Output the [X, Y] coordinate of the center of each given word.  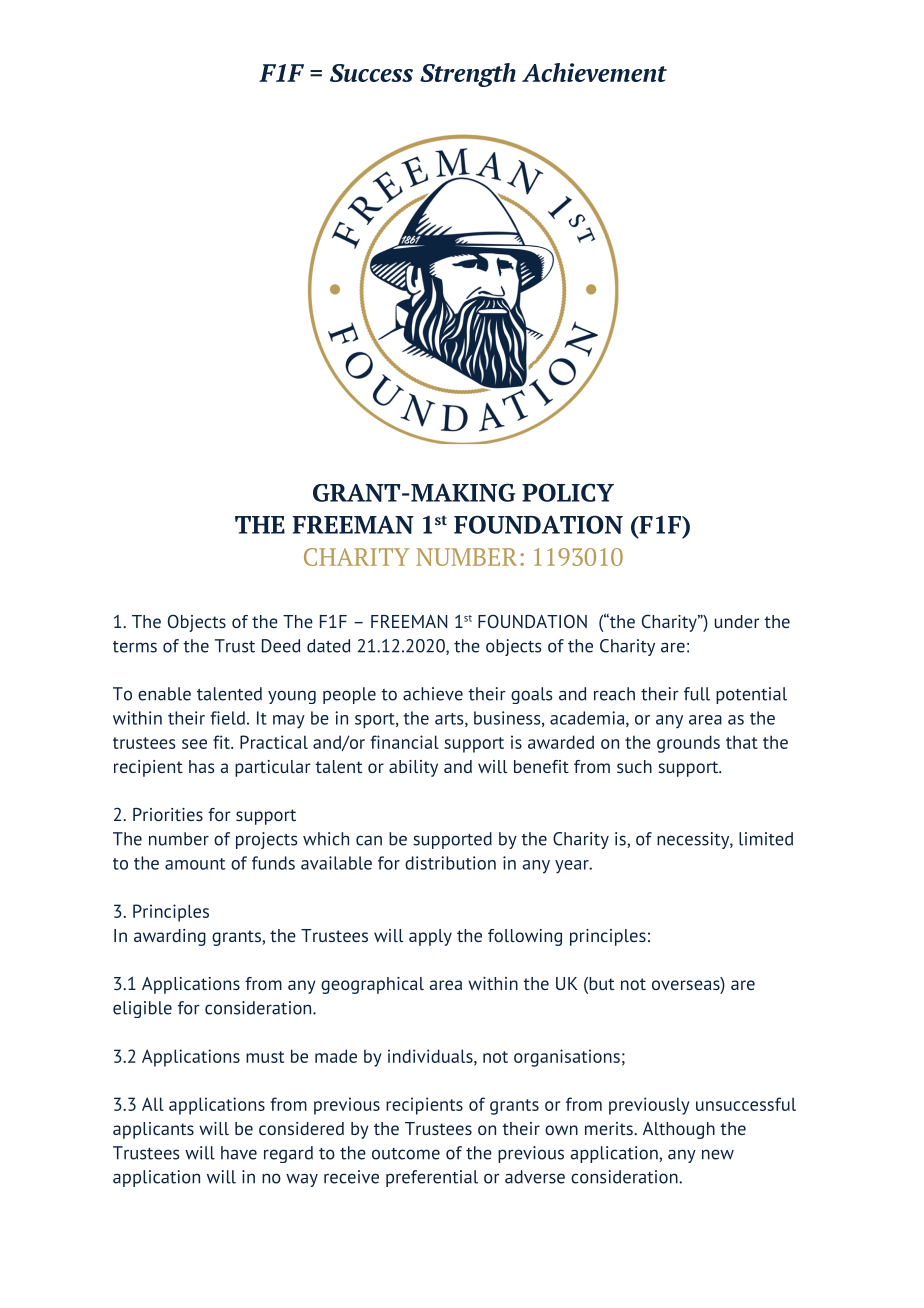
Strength [468, 75]
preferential [432, 1178]
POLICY [568, 492]
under [737, 621]
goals [532, 695]
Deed [281, 646]
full [697, 694]
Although [679, 1130]
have [239, 1153]
